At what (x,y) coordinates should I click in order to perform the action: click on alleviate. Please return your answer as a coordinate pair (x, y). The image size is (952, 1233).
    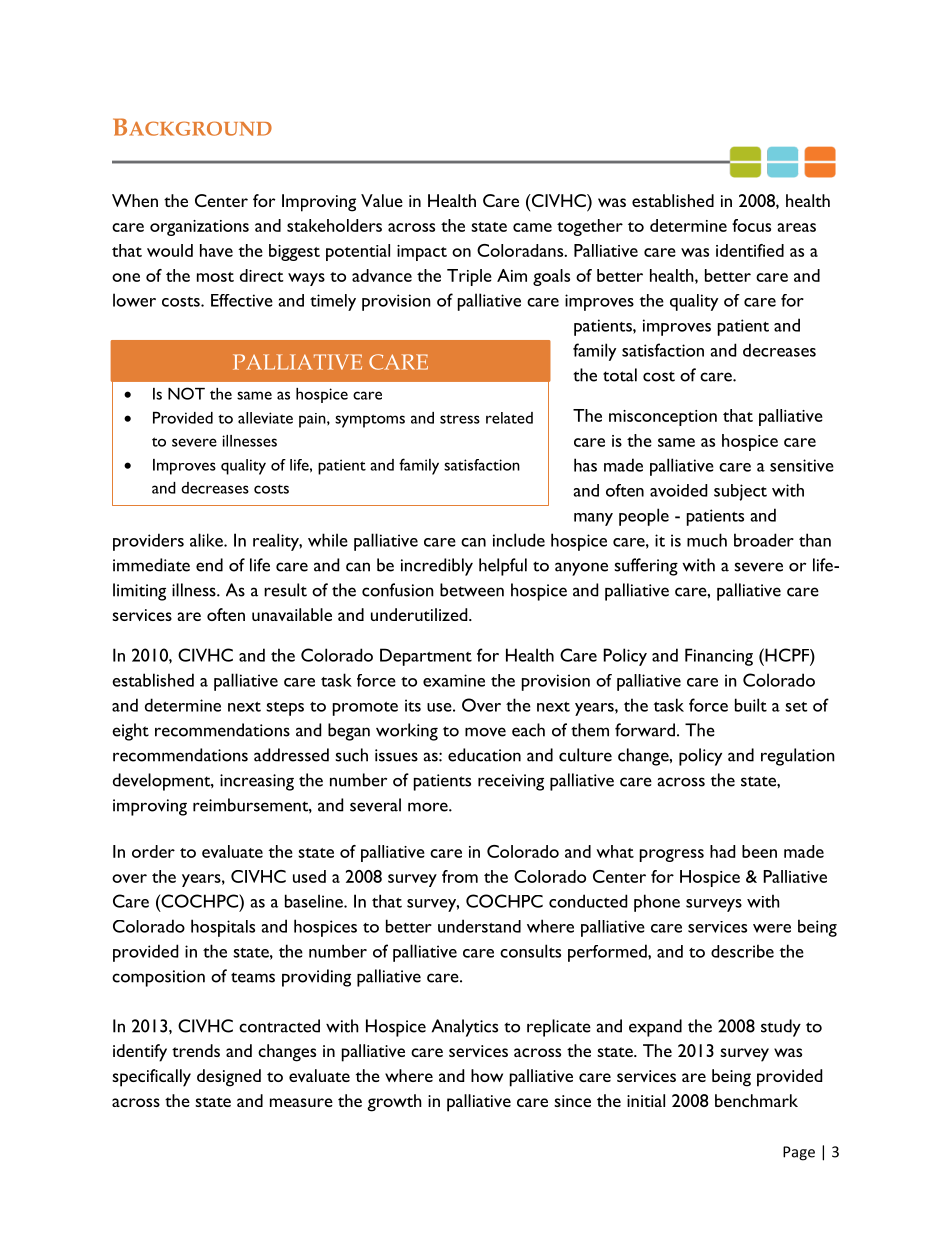
    Looking at the image, I should click on (265, 418).
